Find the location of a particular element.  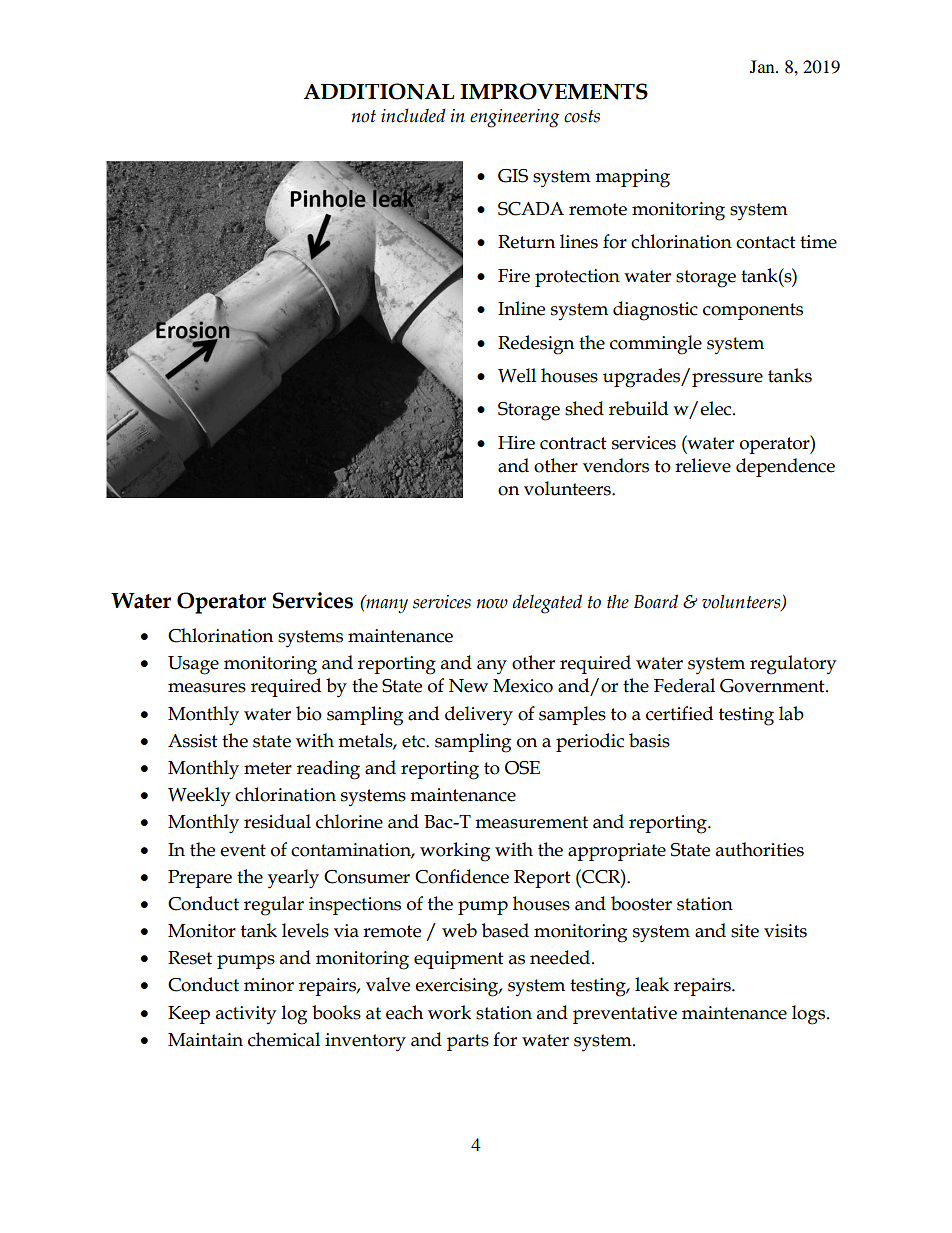

activity is located at coordinates (246, 1015).
